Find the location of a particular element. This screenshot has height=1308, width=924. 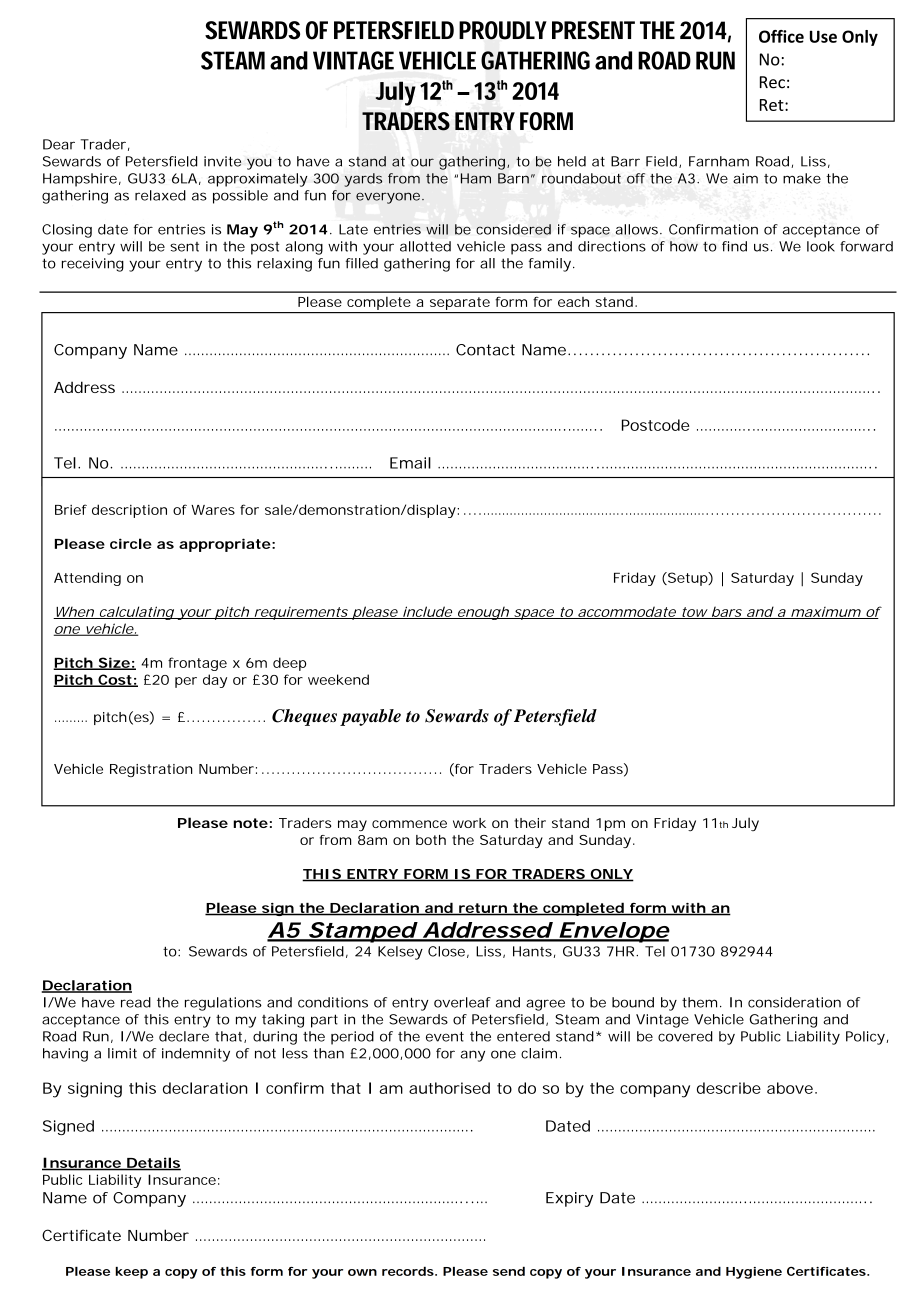

PROUDLY is located at coordinates (503, 30).
